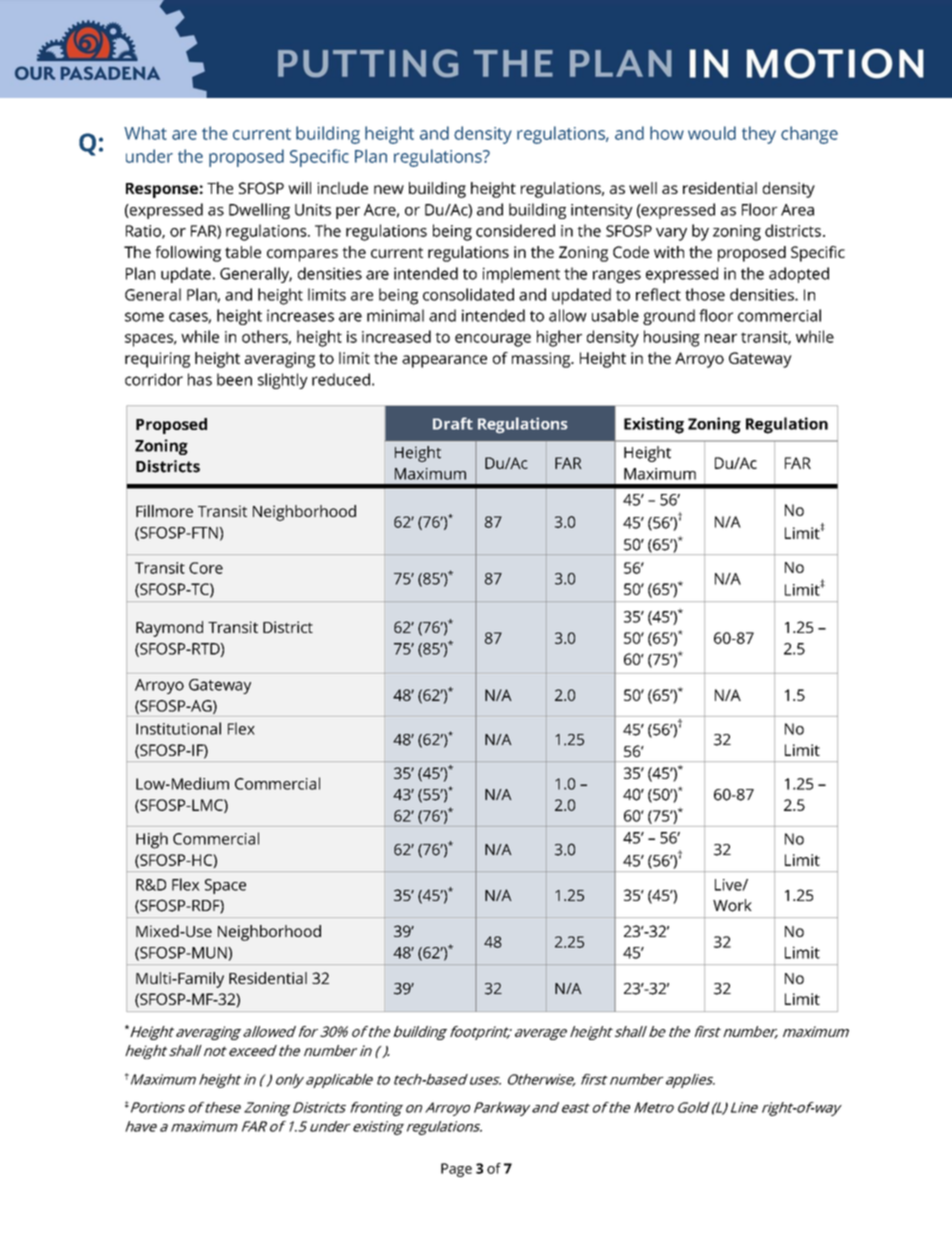 The width and height of the document is (952, 1233). Describe the element at coordinates (169, 629) in the document. I see `Raymond` at that location.
